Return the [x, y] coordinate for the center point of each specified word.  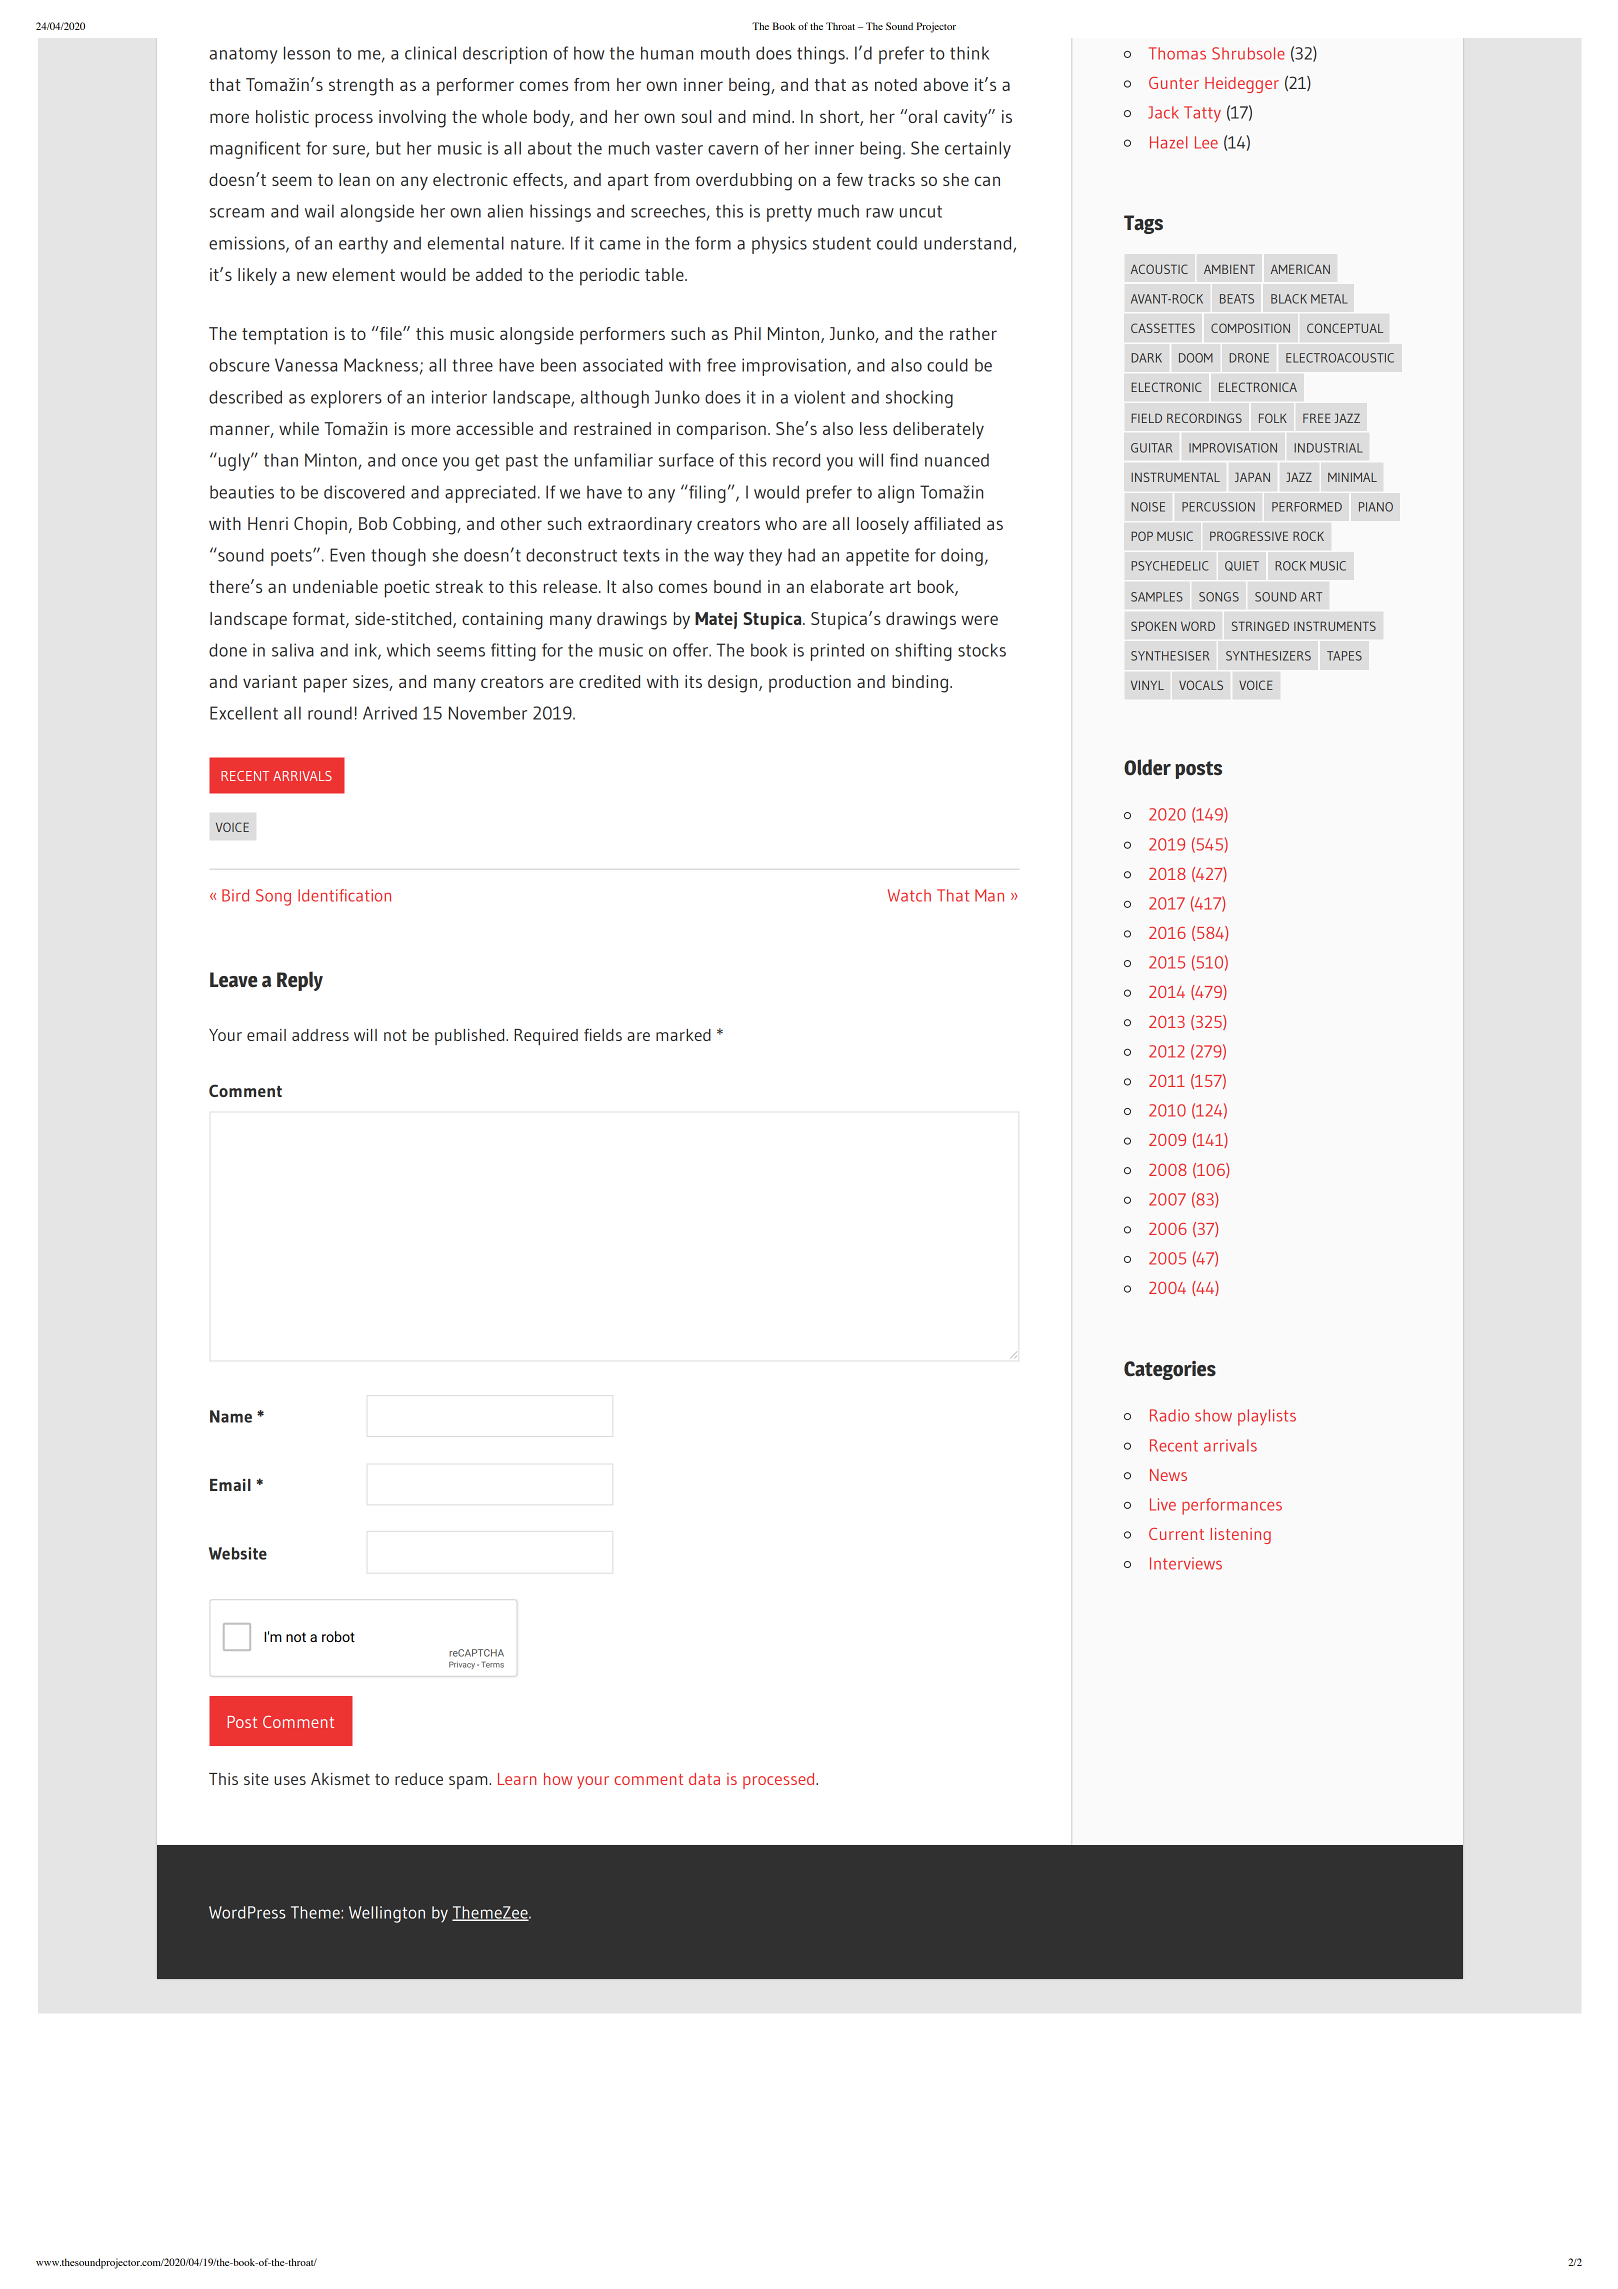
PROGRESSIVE [1249, 536]
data [704, 1779]
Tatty [1202, 114]
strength [361, 87]
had [801, 555]
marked [683, 1035]
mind [771, 116]
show [1213, 1415]
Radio [1169, 1415]
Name [231, 1416]
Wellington [387, 1914]
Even [347, 555]
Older [1147, 767]
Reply [300, 981]
